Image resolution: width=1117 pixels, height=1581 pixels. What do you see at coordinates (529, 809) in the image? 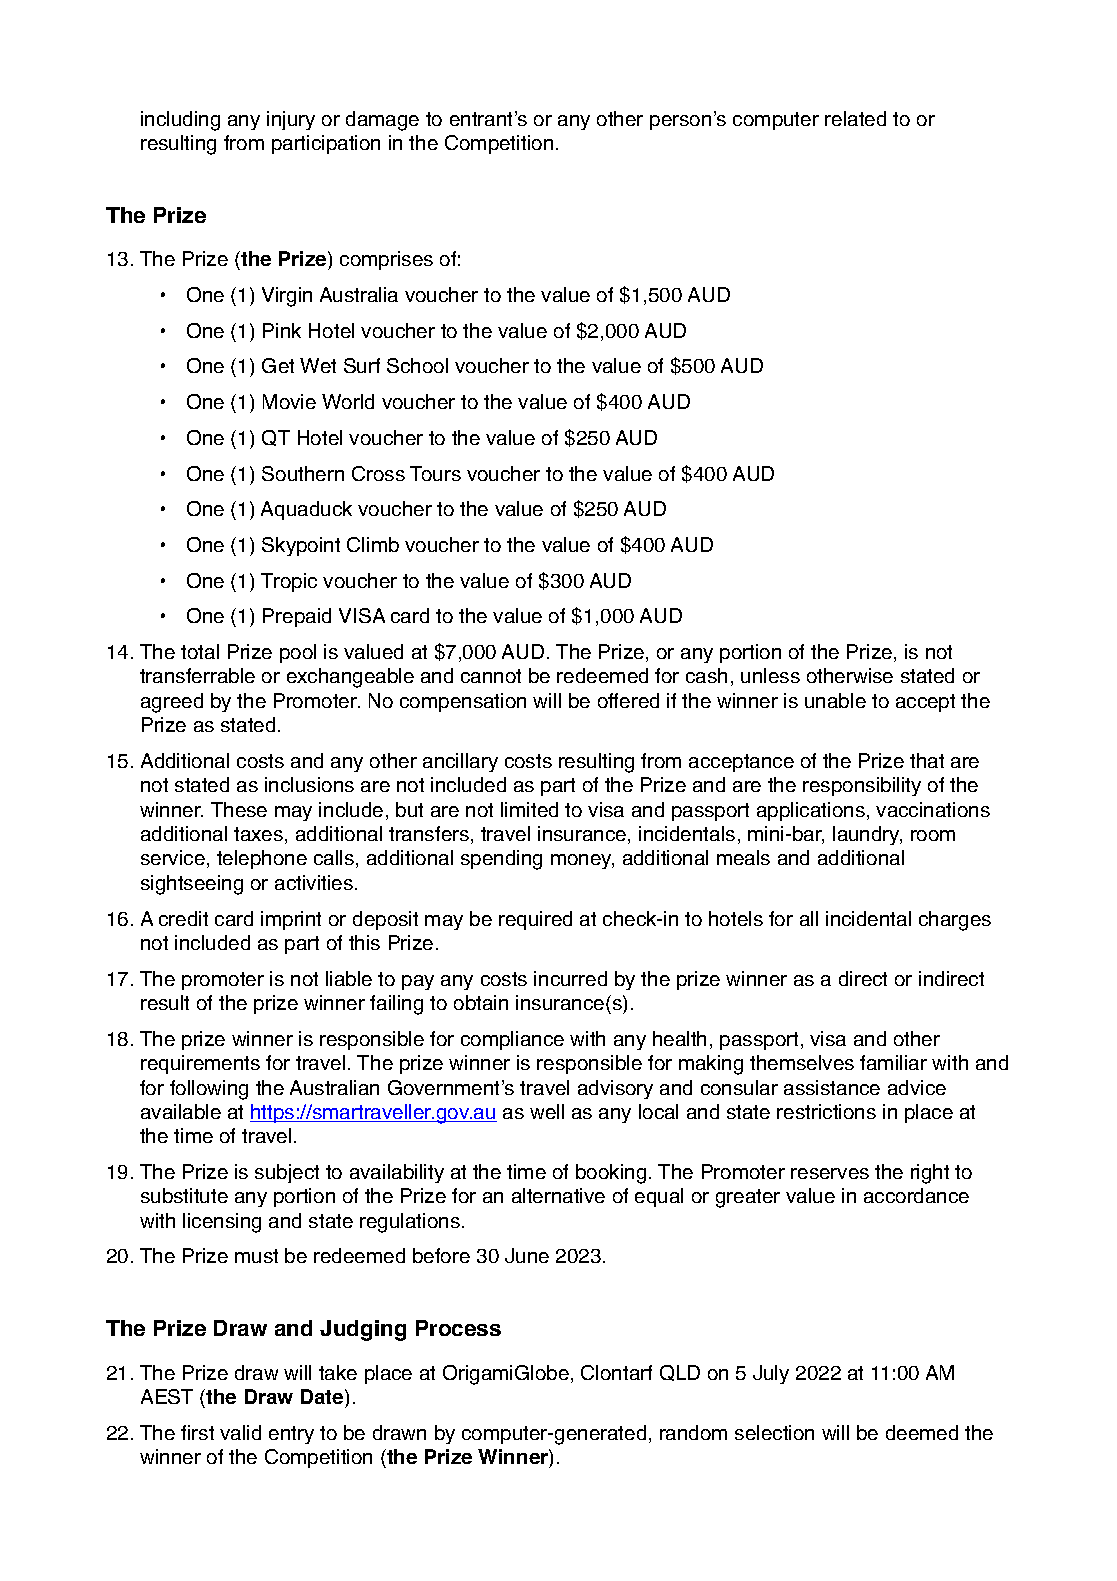
I see `limited` at bounding box center [529, 809].
